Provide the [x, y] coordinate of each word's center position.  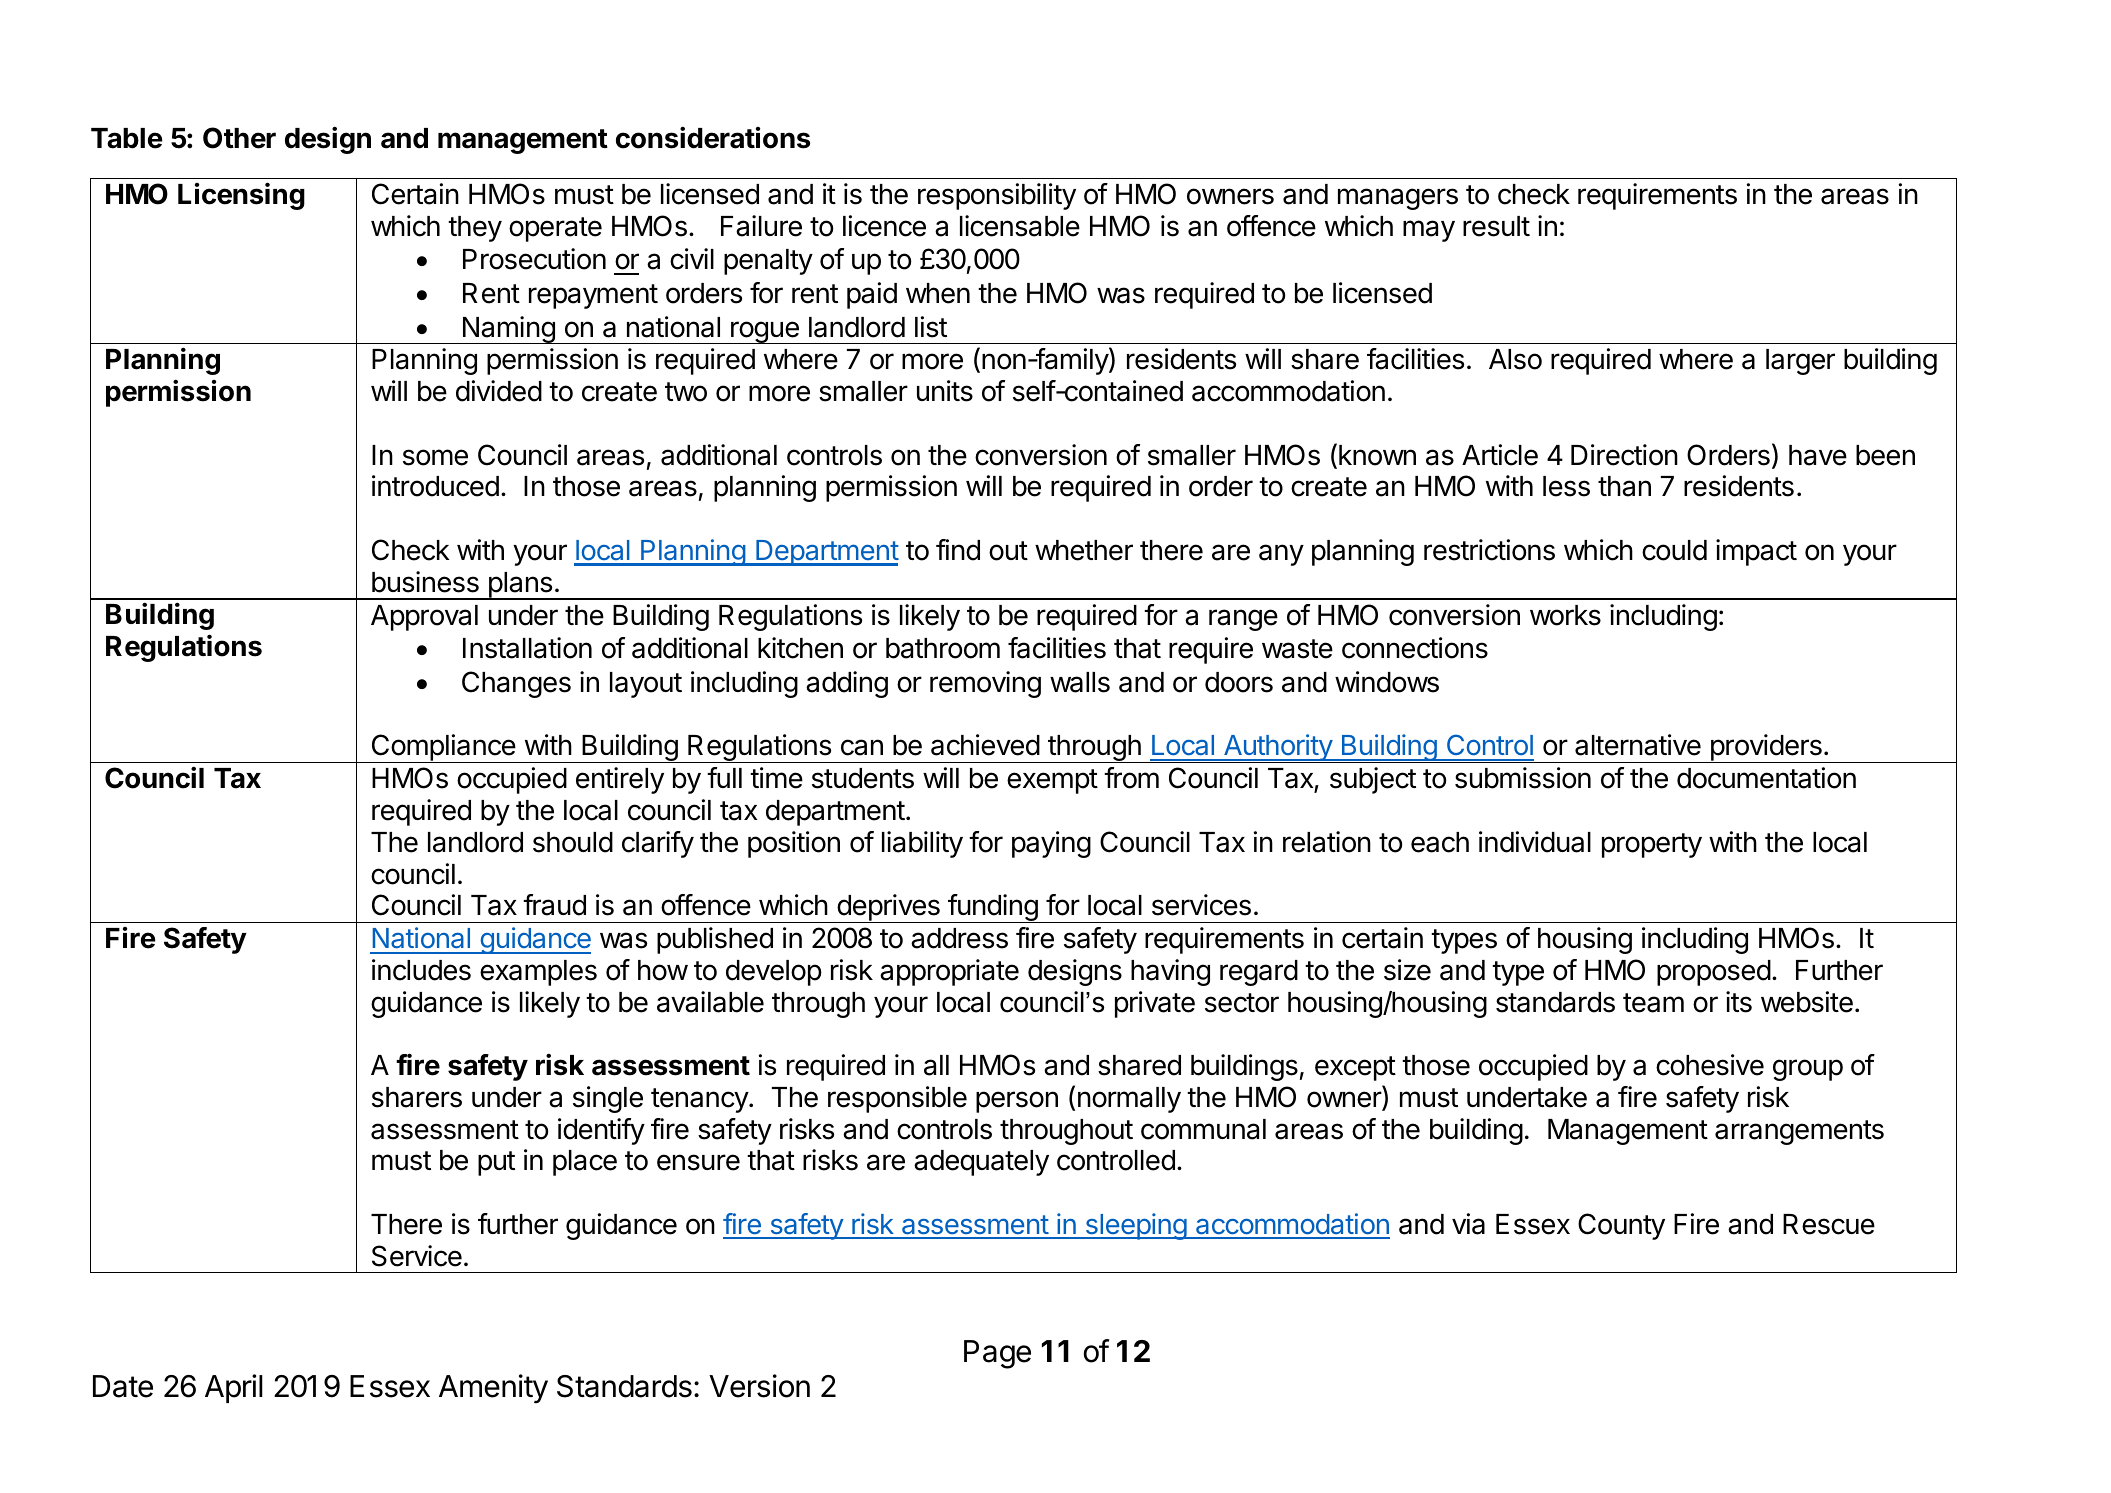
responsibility [997, 196]
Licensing [241, 196]
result [1496, 226]
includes [421, 970]
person [1017, 1102]
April [234, 1388]
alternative [1638, 745]
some [435, 457]
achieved [985, 745]
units [945, 391]
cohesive [1710, 1065]
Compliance [443, 748]
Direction [1624, 455]
